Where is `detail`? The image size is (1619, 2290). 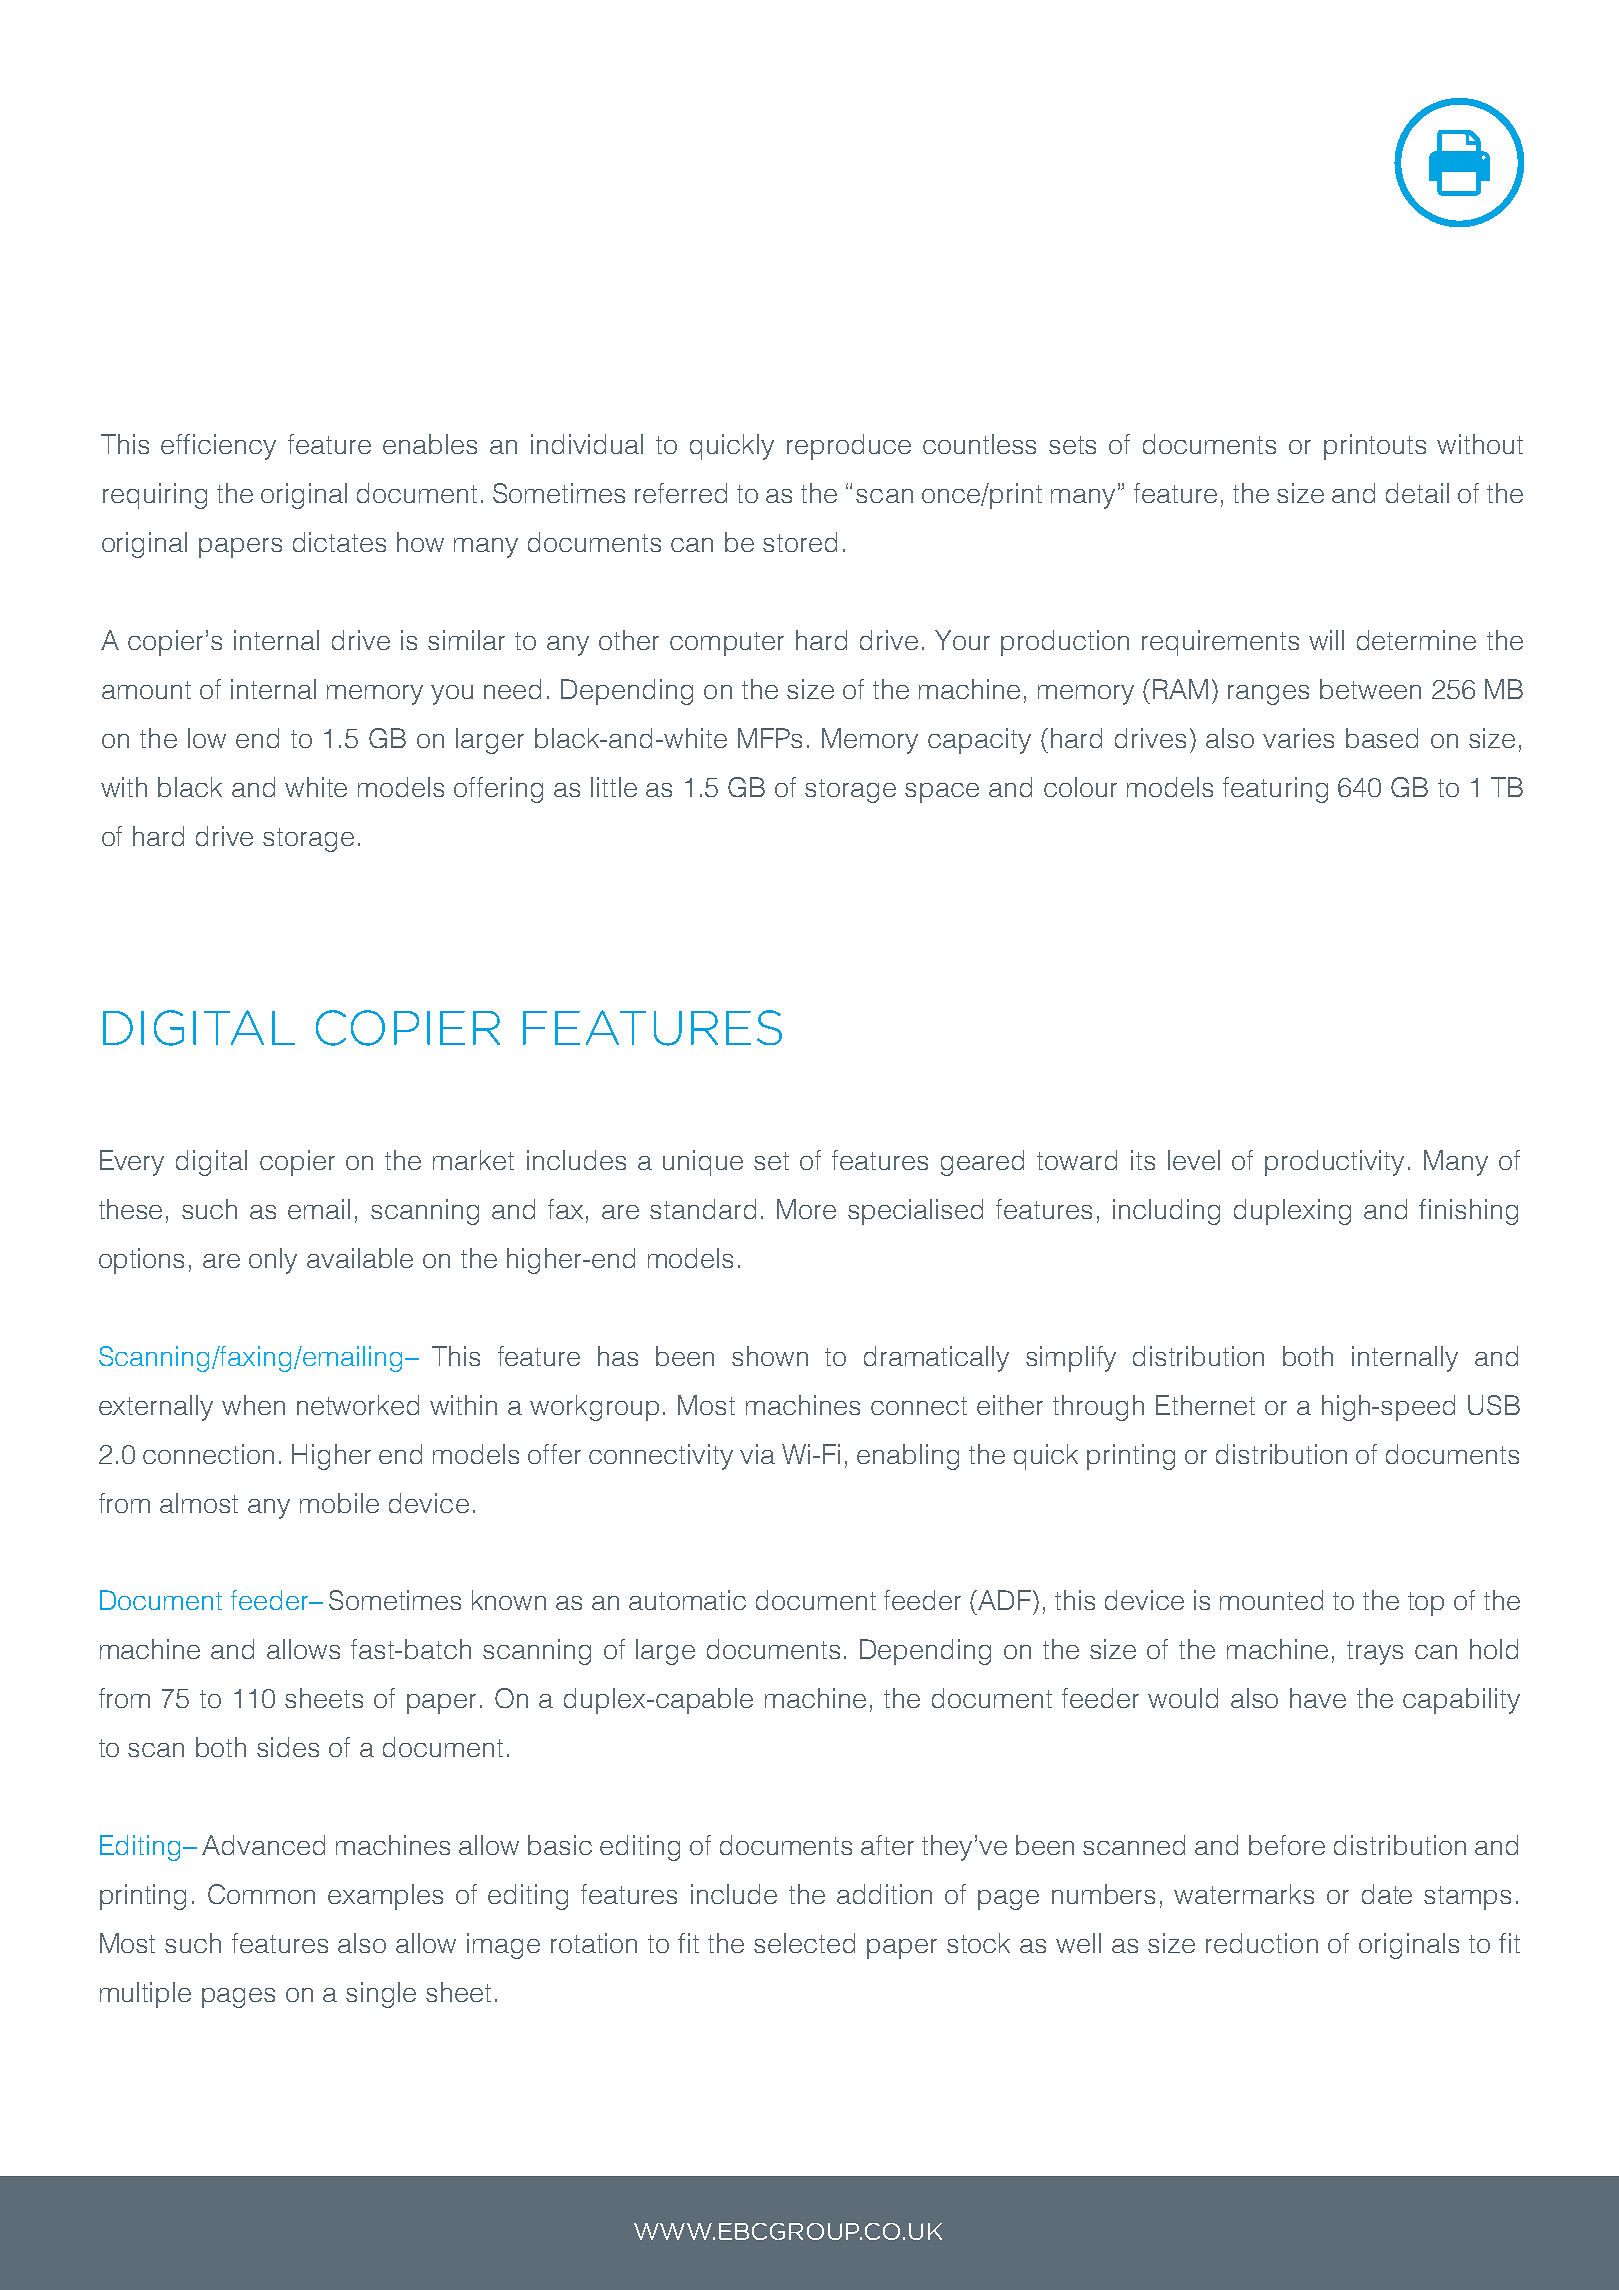
detail is located at coordinates (1417, 493).
